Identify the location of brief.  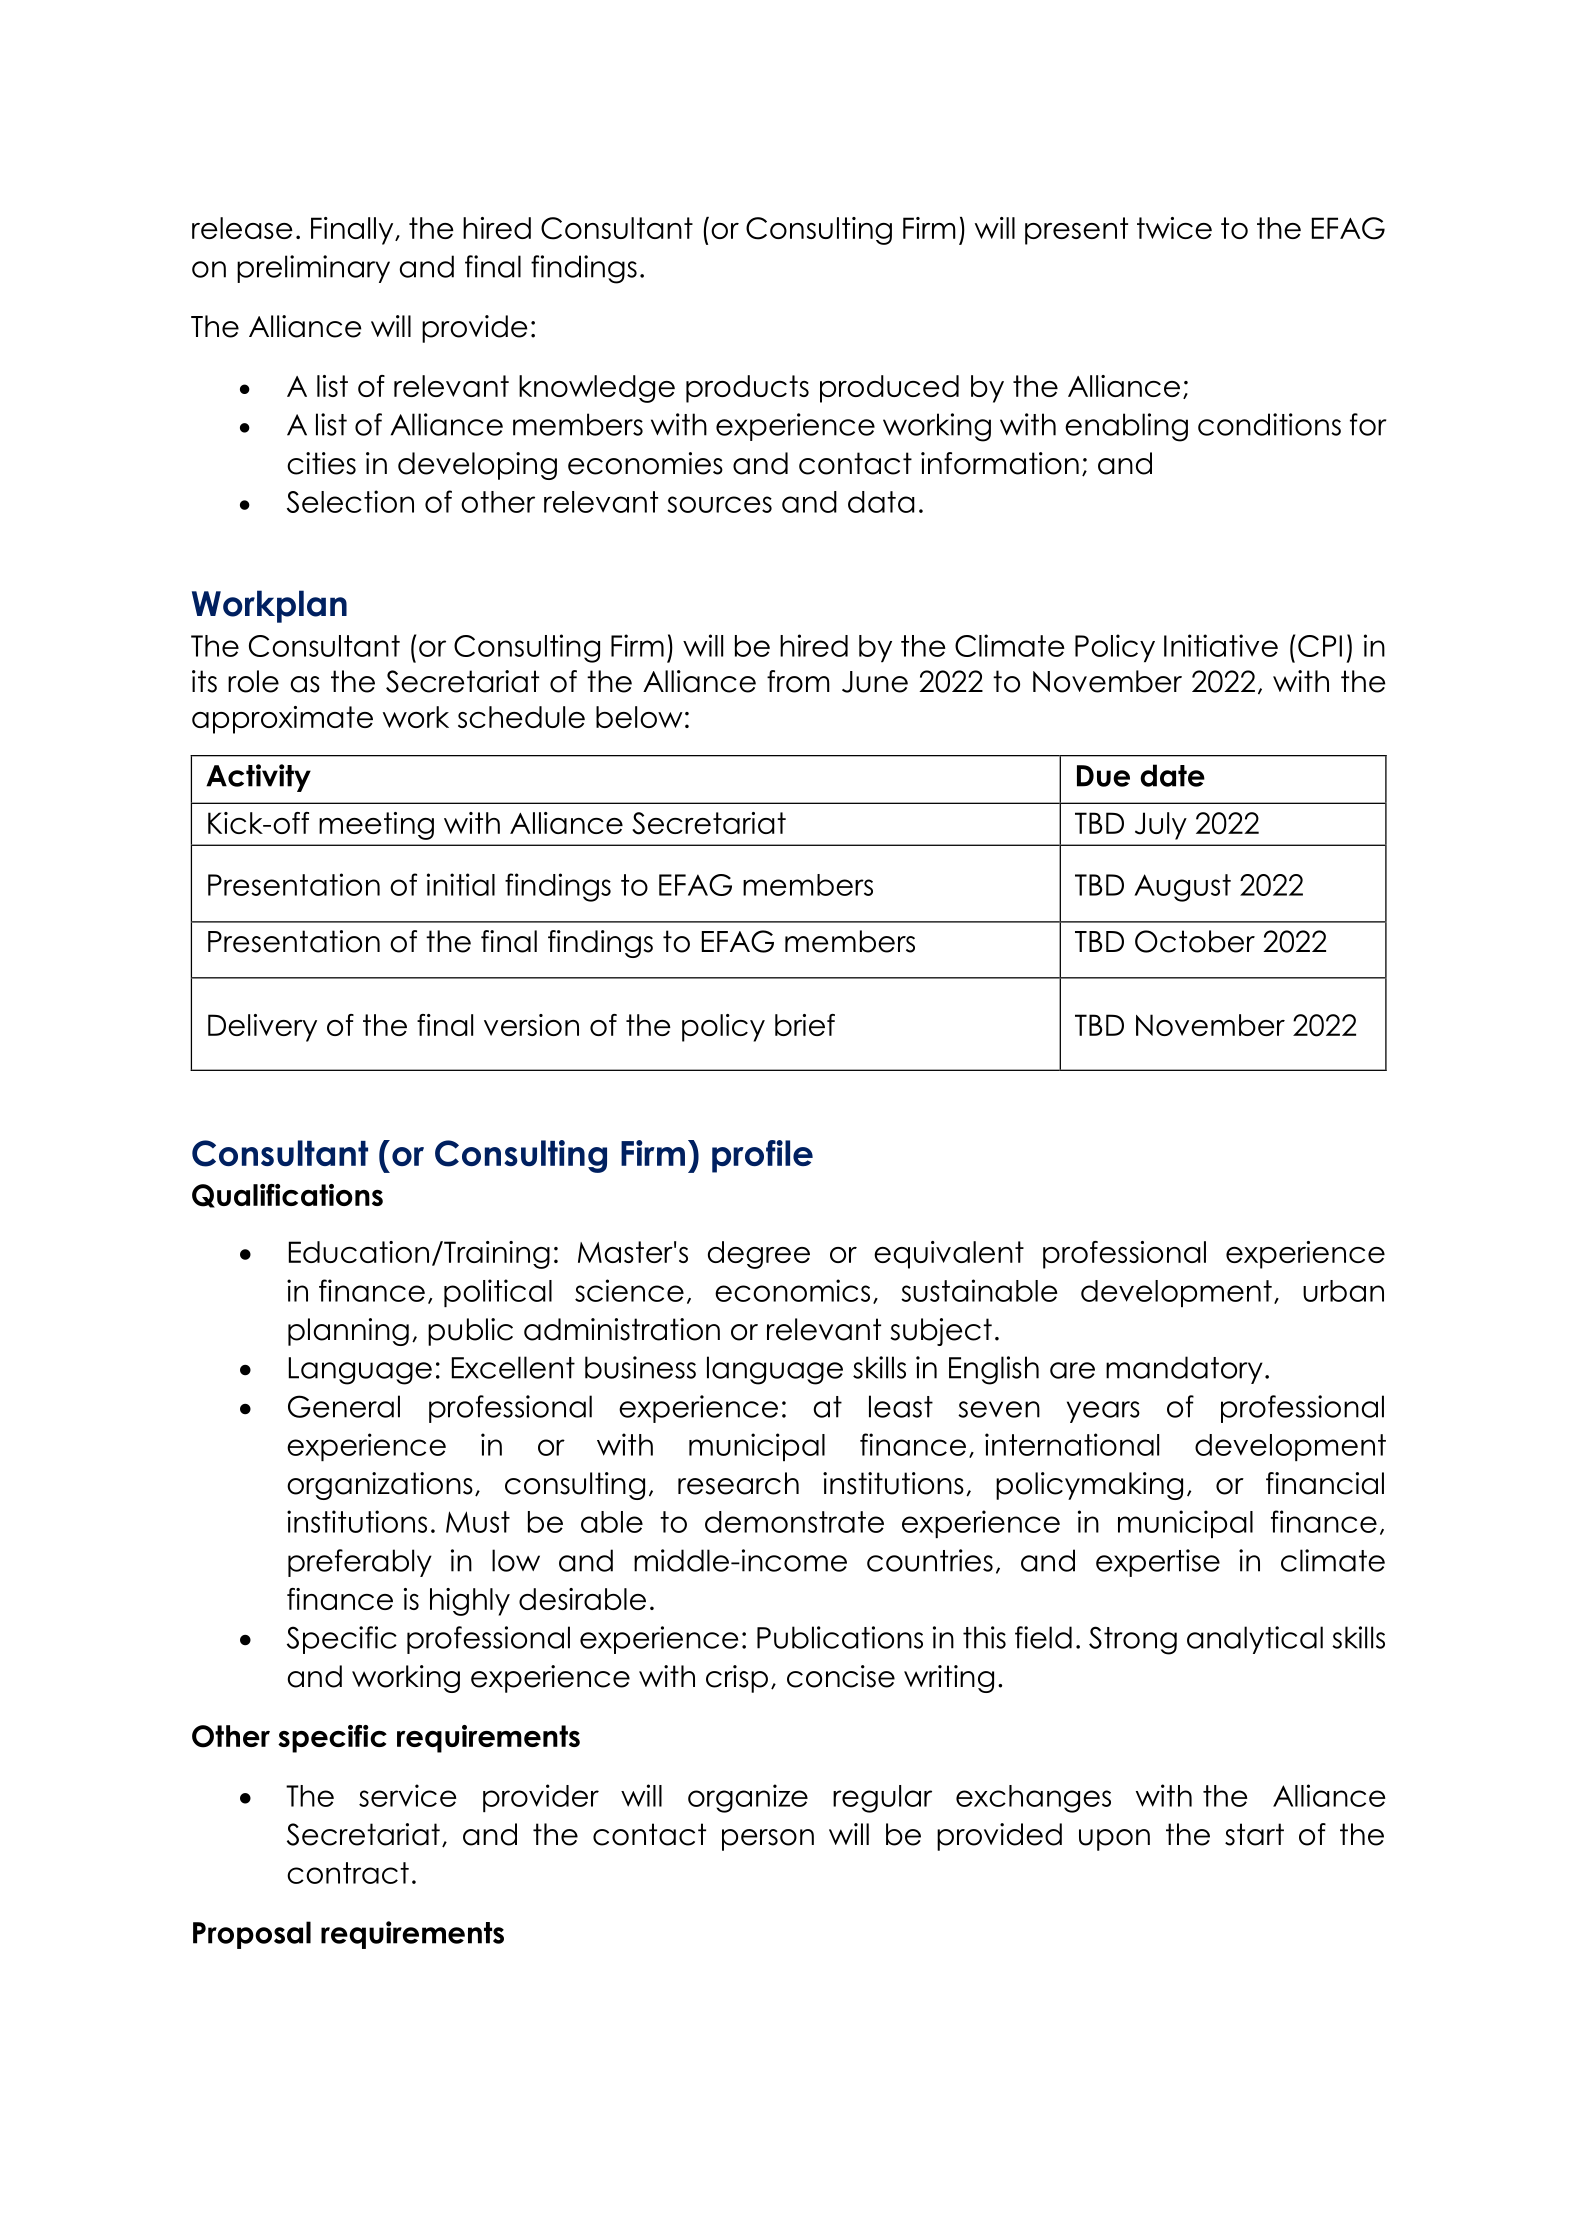
(805, 1025).
